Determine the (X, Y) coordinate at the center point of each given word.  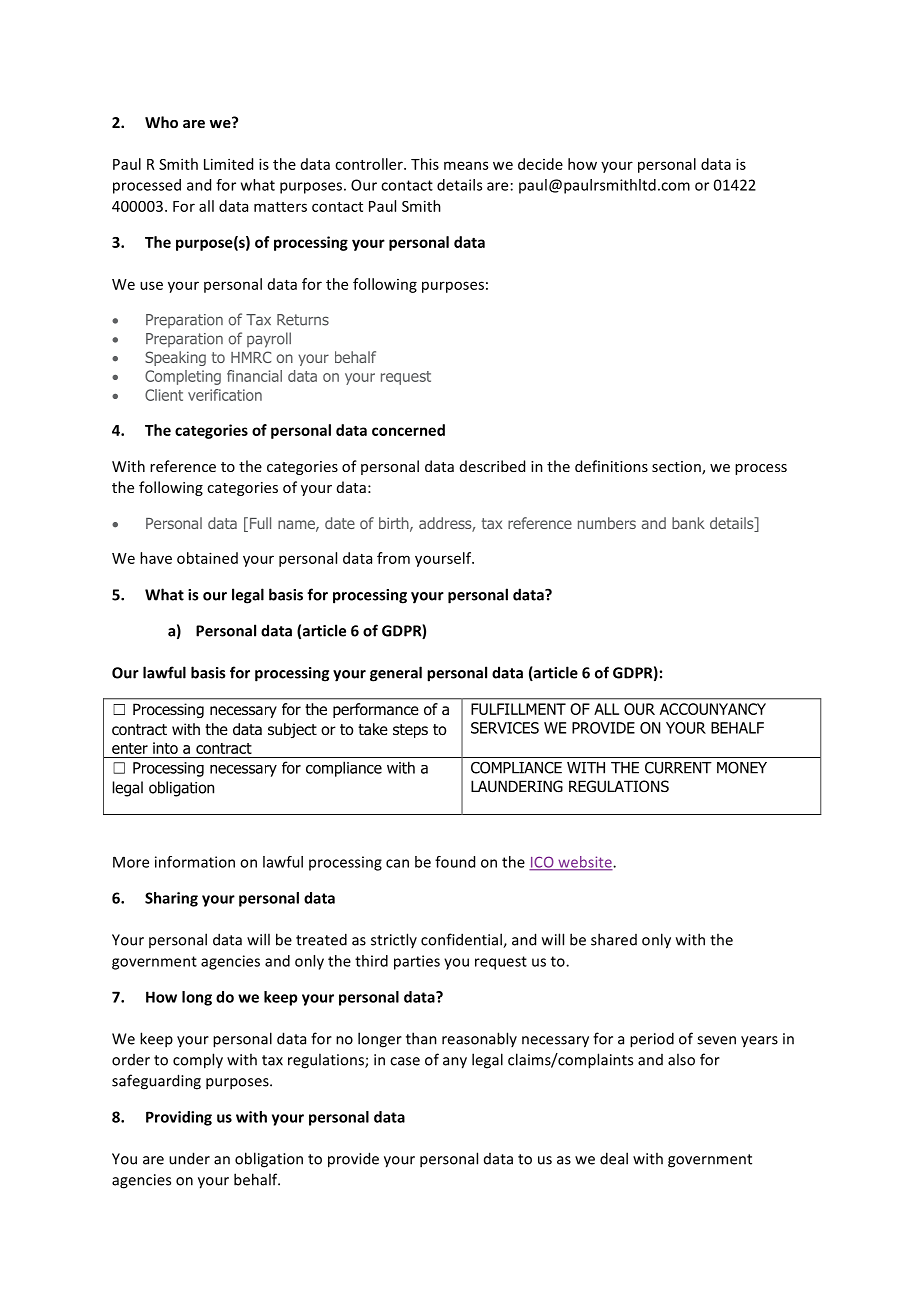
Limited (228, 164)
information (195, 862)
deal (614, 1158)
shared (614, 939)
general (396, 674)
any (455, 1063)
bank (688, 523)
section (677, 468)
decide (540, 164)
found (455, 862)
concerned (408, 430)
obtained (207, 558)
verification (225, 395)
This (425, 164)
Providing (179, 1118)
